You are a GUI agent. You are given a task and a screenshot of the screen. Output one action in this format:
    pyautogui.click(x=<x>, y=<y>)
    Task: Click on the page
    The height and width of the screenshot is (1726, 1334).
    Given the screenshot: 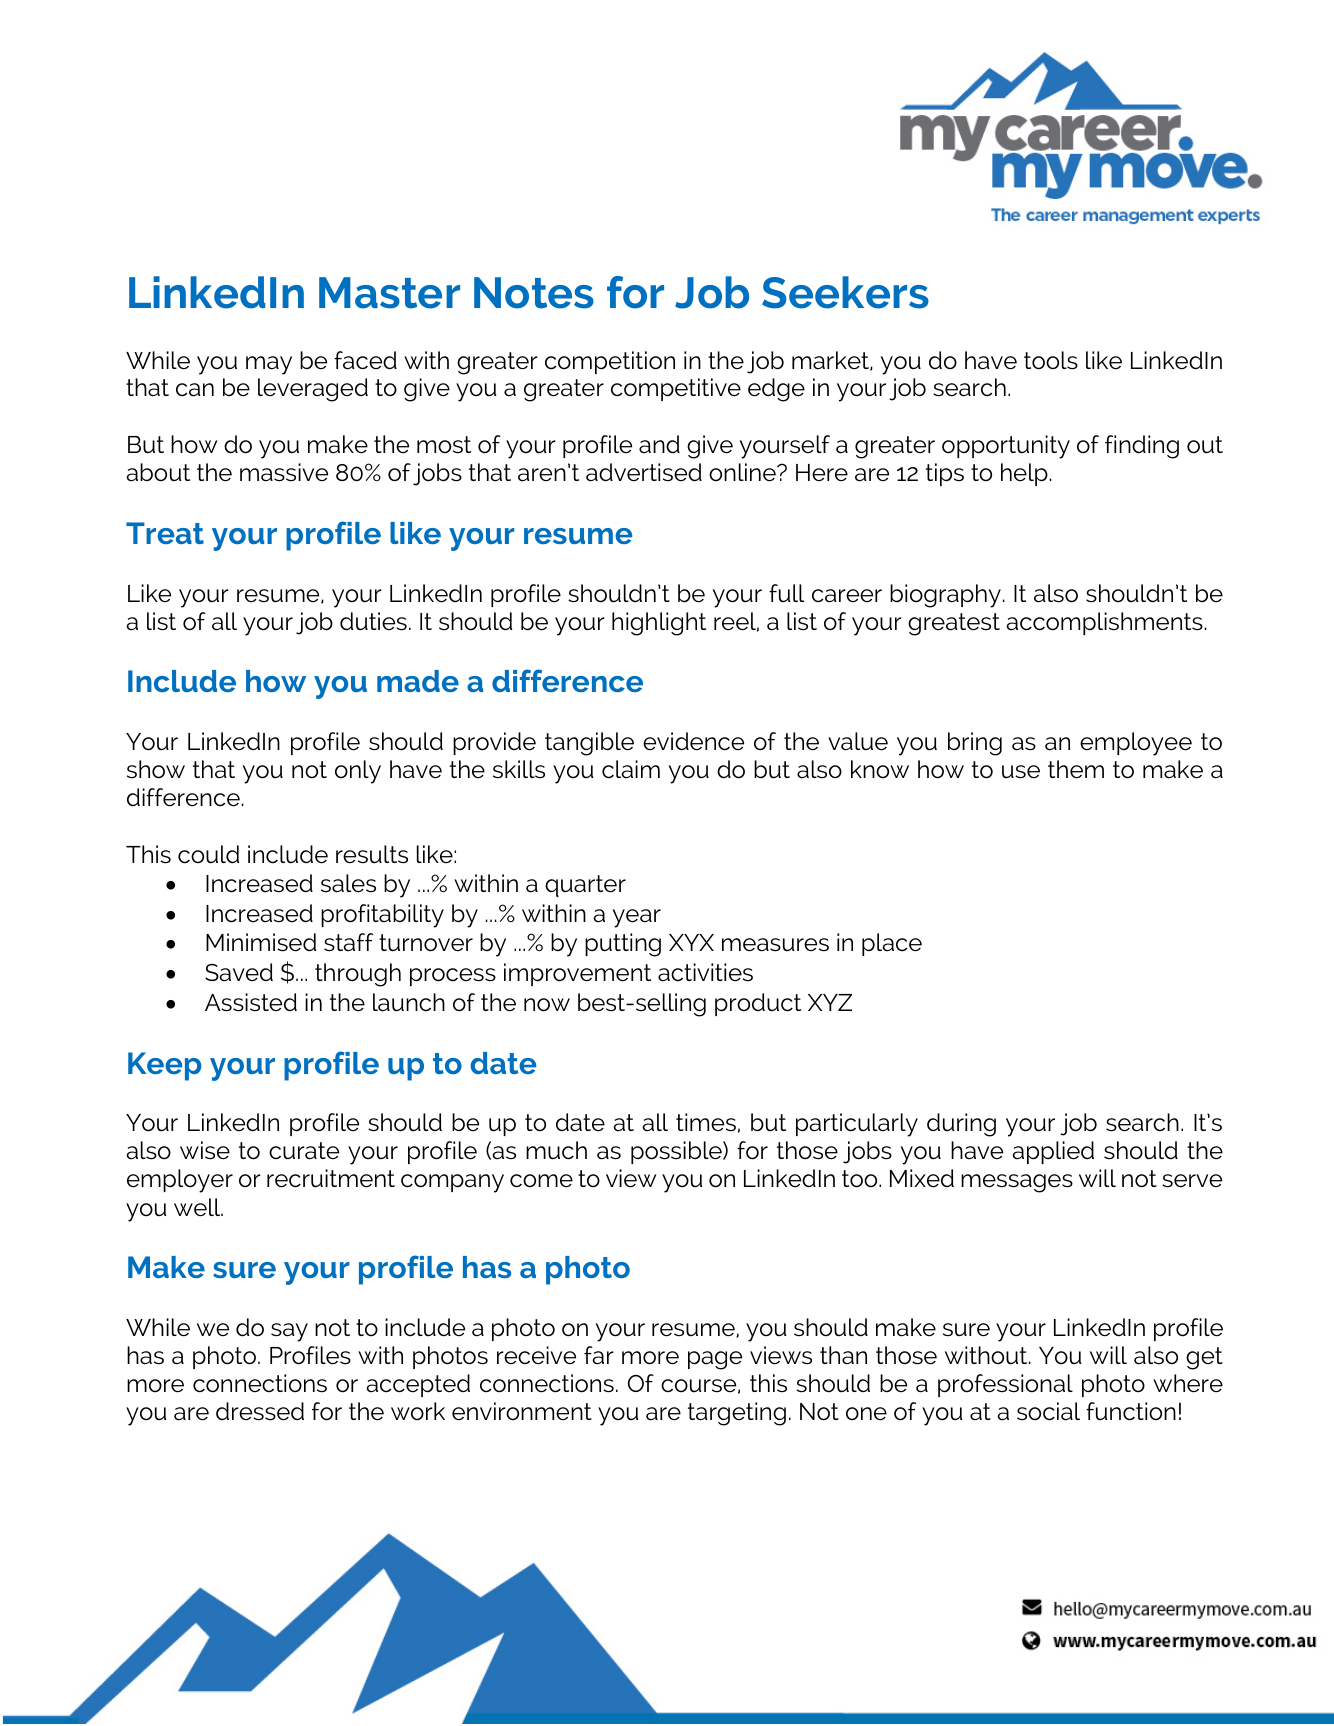 What is the action you would take?
    pyautogui.click(x=715, y=1360)
